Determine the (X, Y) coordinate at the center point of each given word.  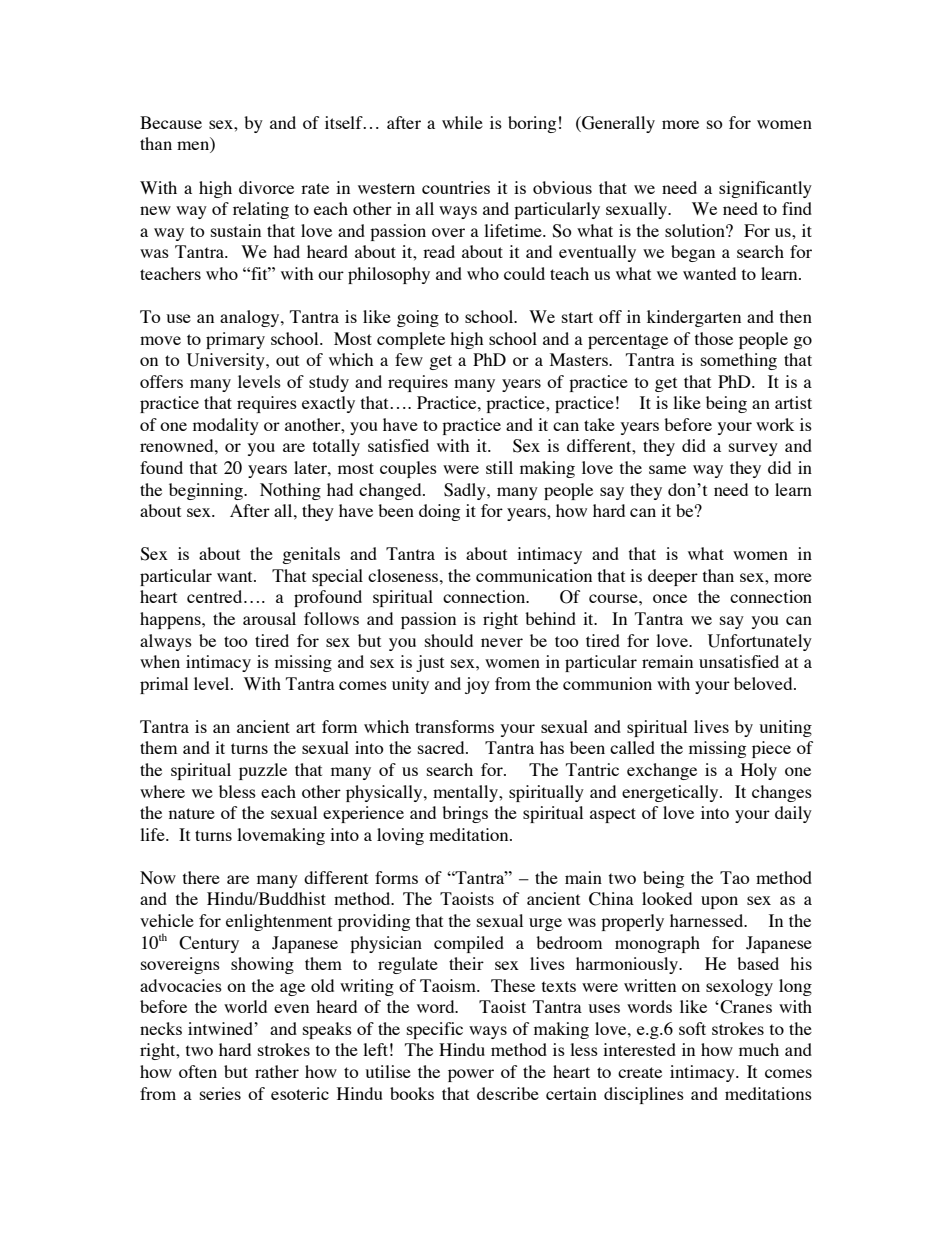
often (198, 1071)
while (462, 122)
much (759, 1049)
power (471, 1075)
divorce (266, 187)
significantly (765, 189)
